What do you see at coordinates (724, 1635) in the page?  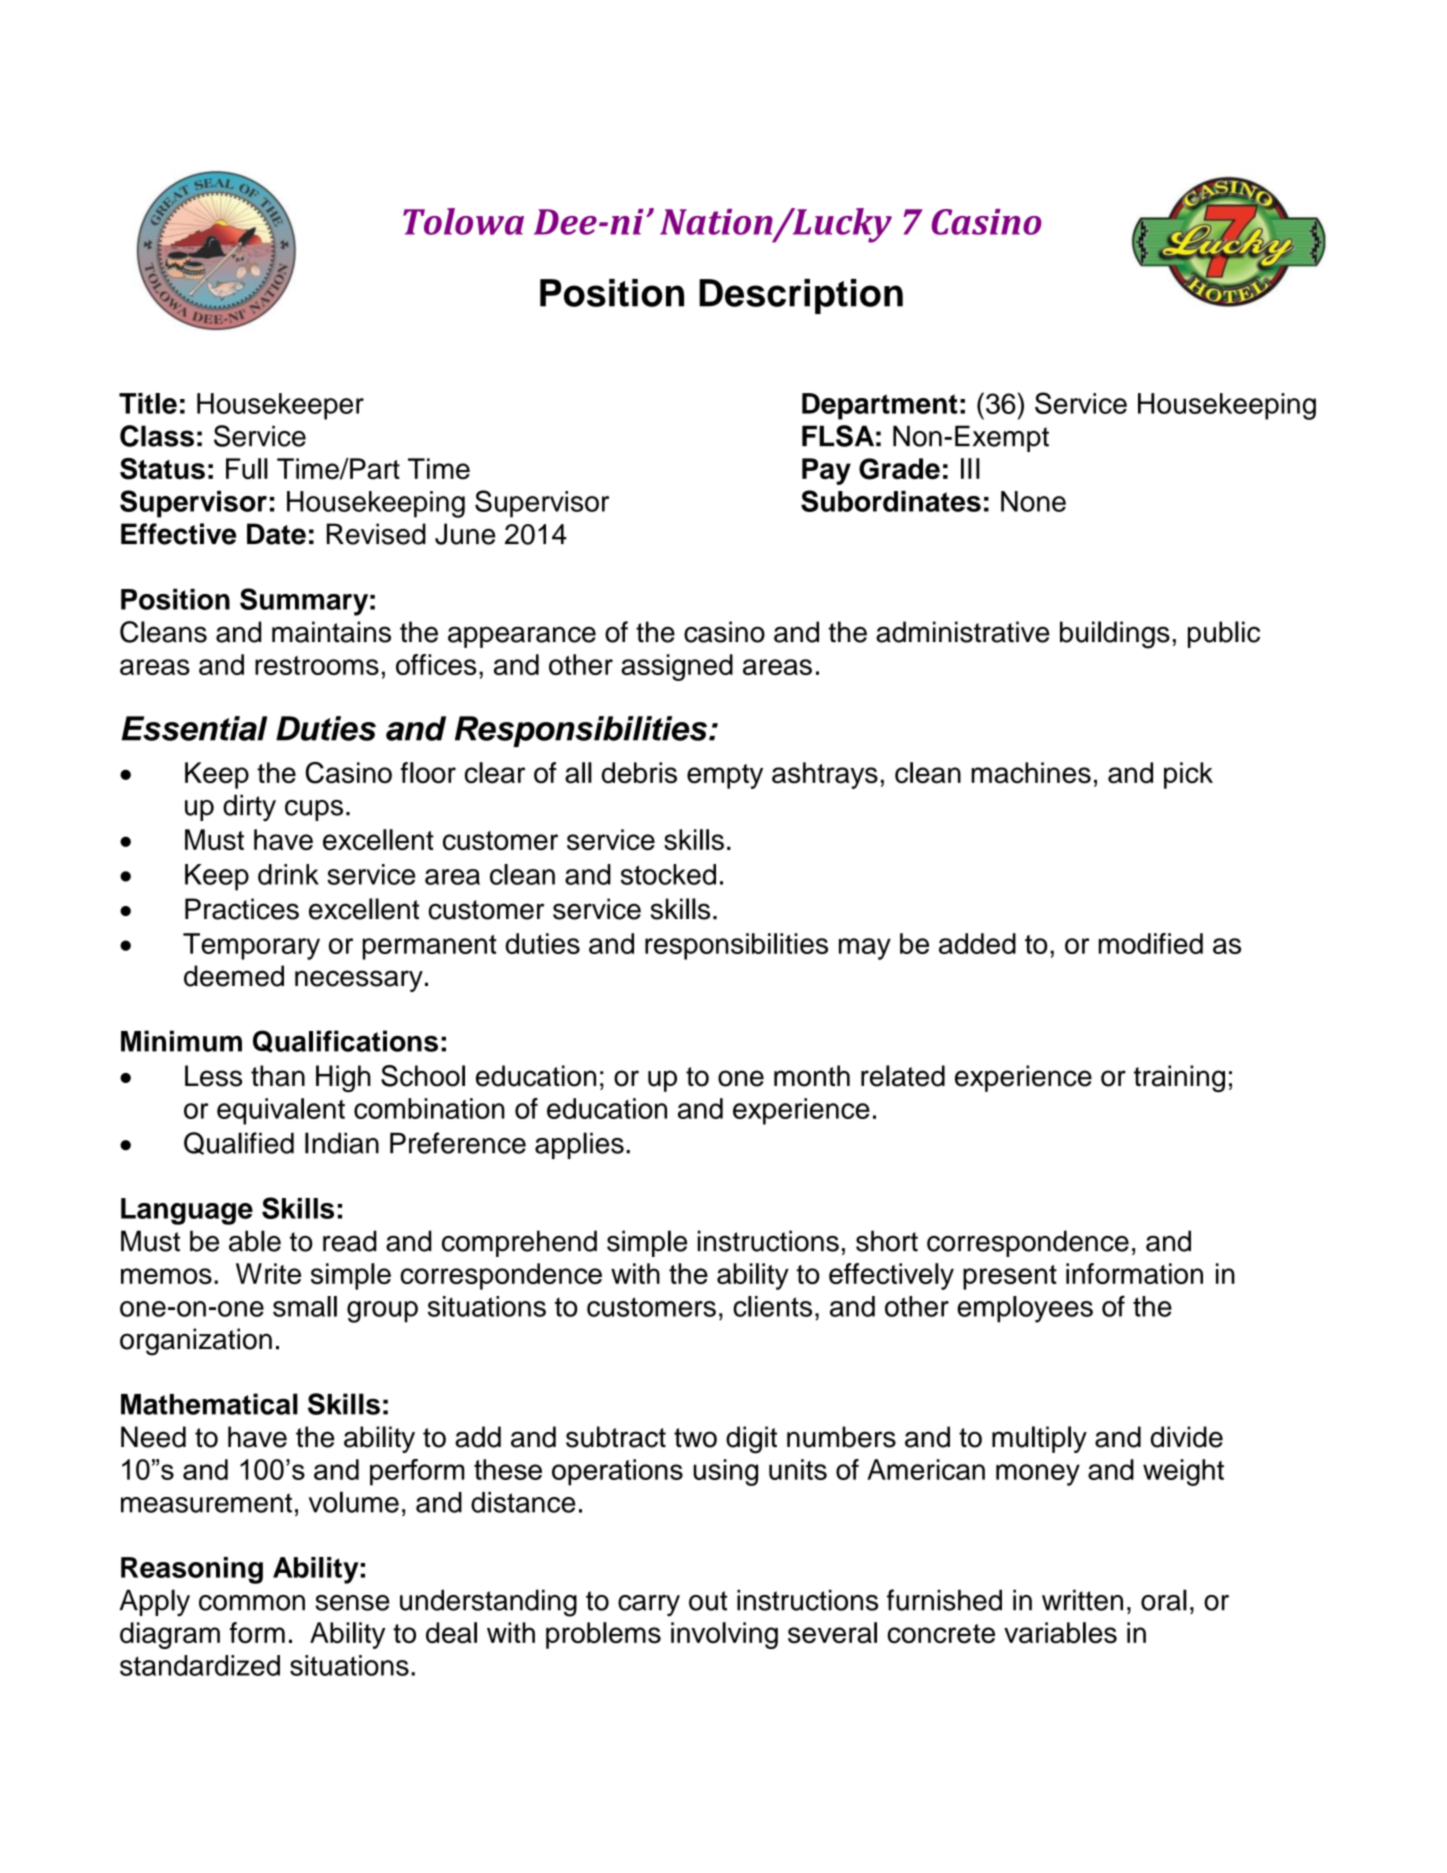 I see `involving` at bounding box center [724, 1635].
